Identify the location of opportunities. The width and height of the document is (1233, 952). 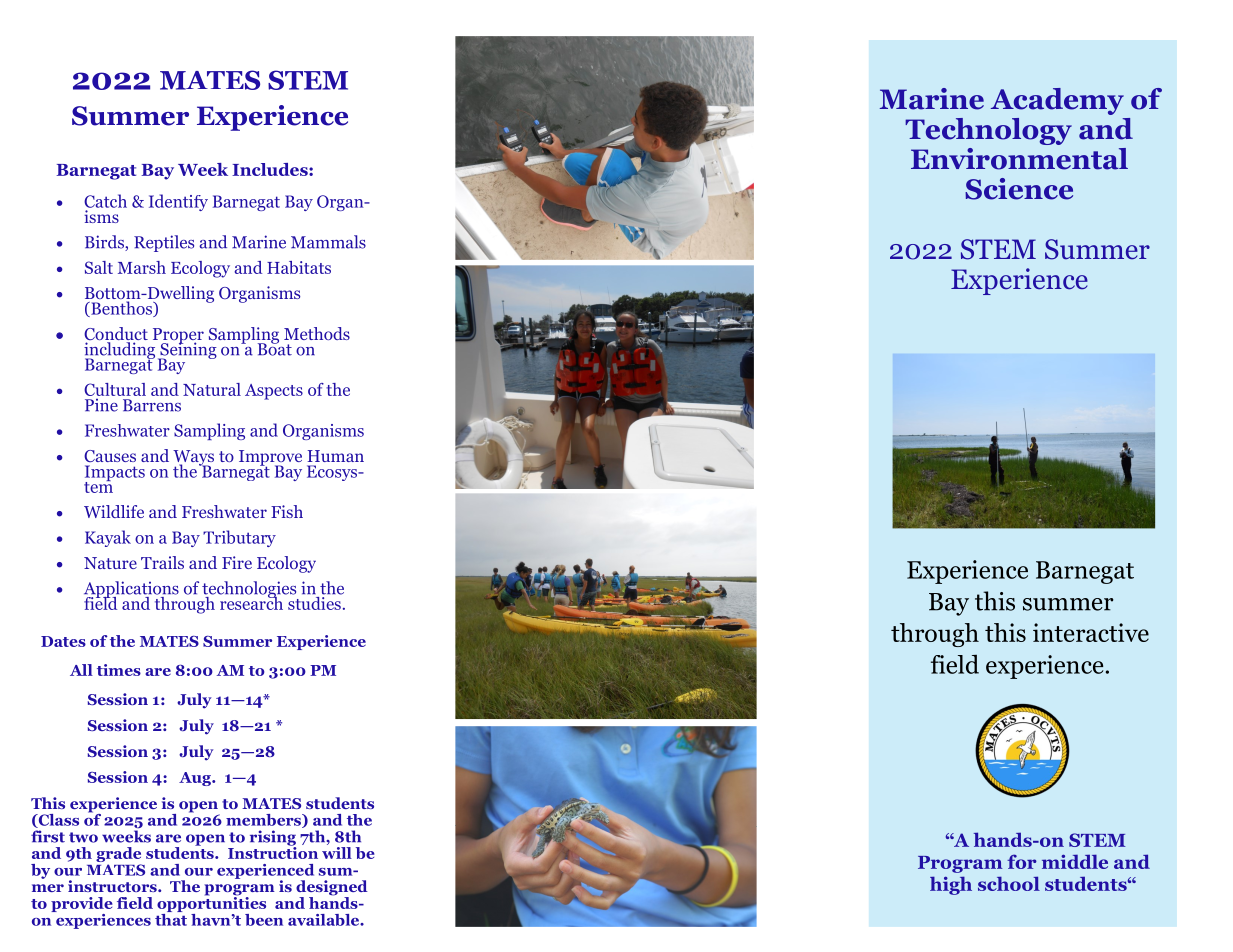
(211, 903).
